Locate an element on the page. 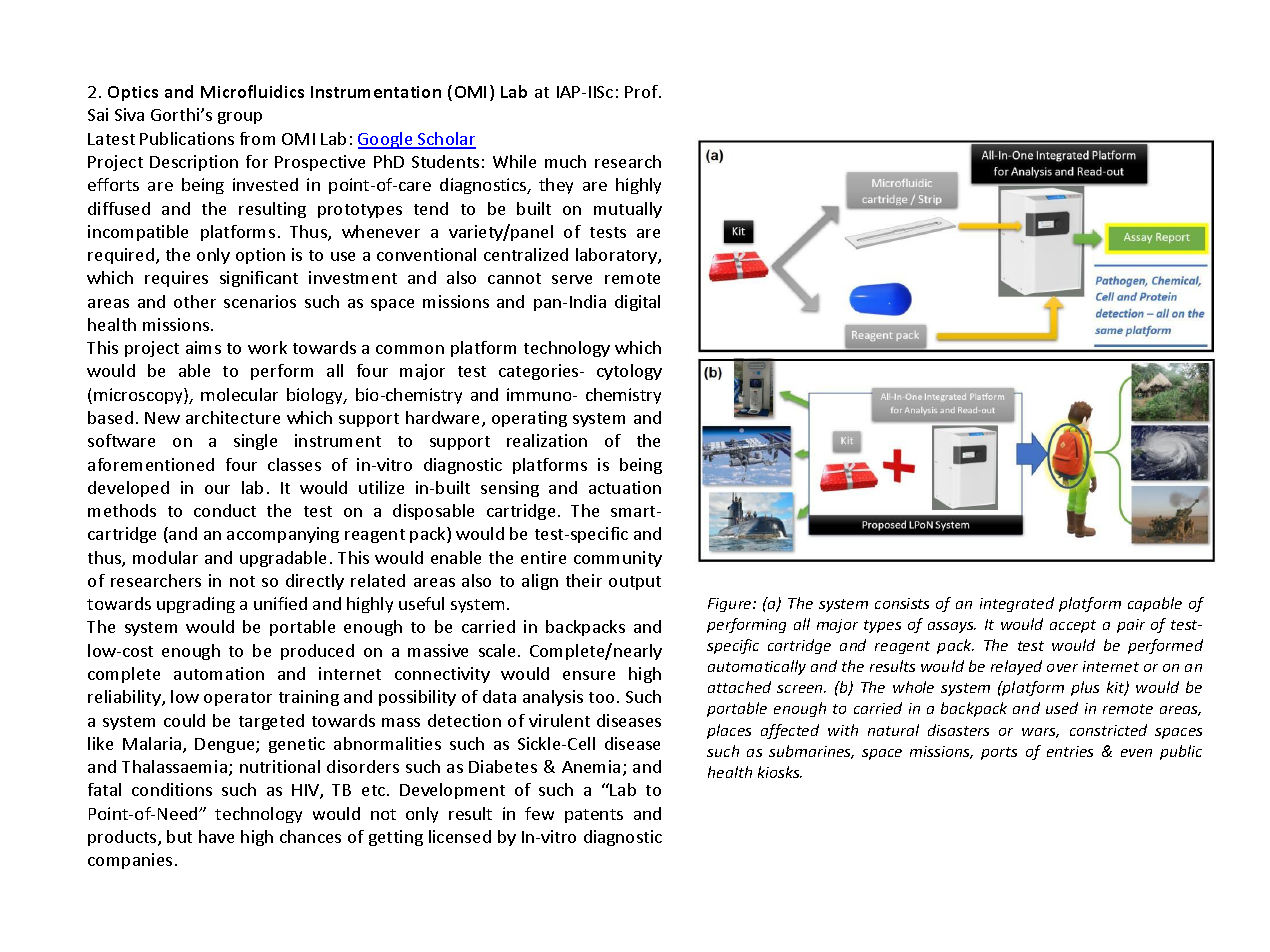 The height and width of the document is (952, 1270). output is located at coordinates (635, 583).
